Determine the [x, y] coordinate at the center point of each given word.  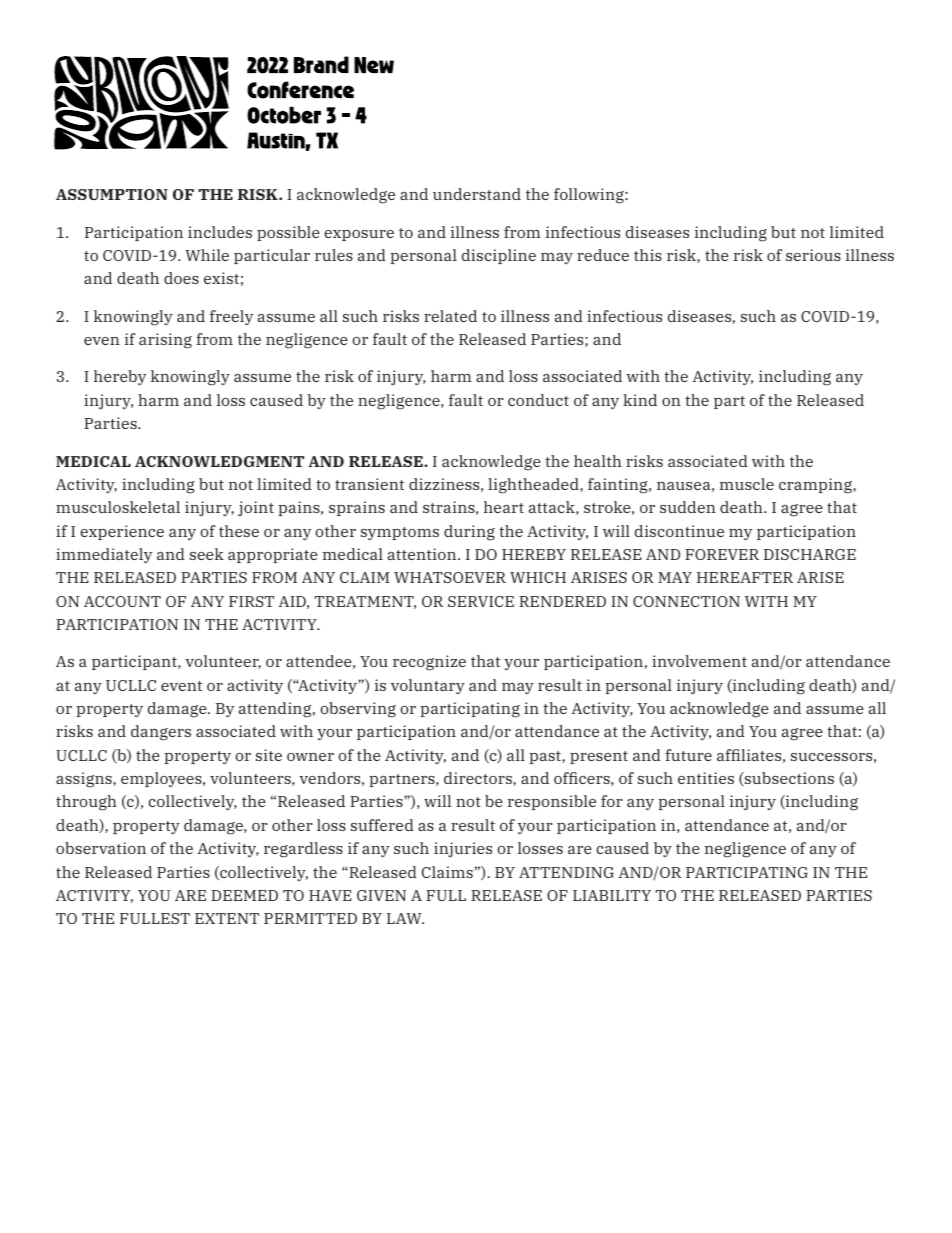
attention [423, 554]
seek [207, 554]
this [648, 255]
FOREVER [722, 554]
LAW [405, 918]
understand [477, 194]
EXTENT [227, 918]
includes [220, 232]
